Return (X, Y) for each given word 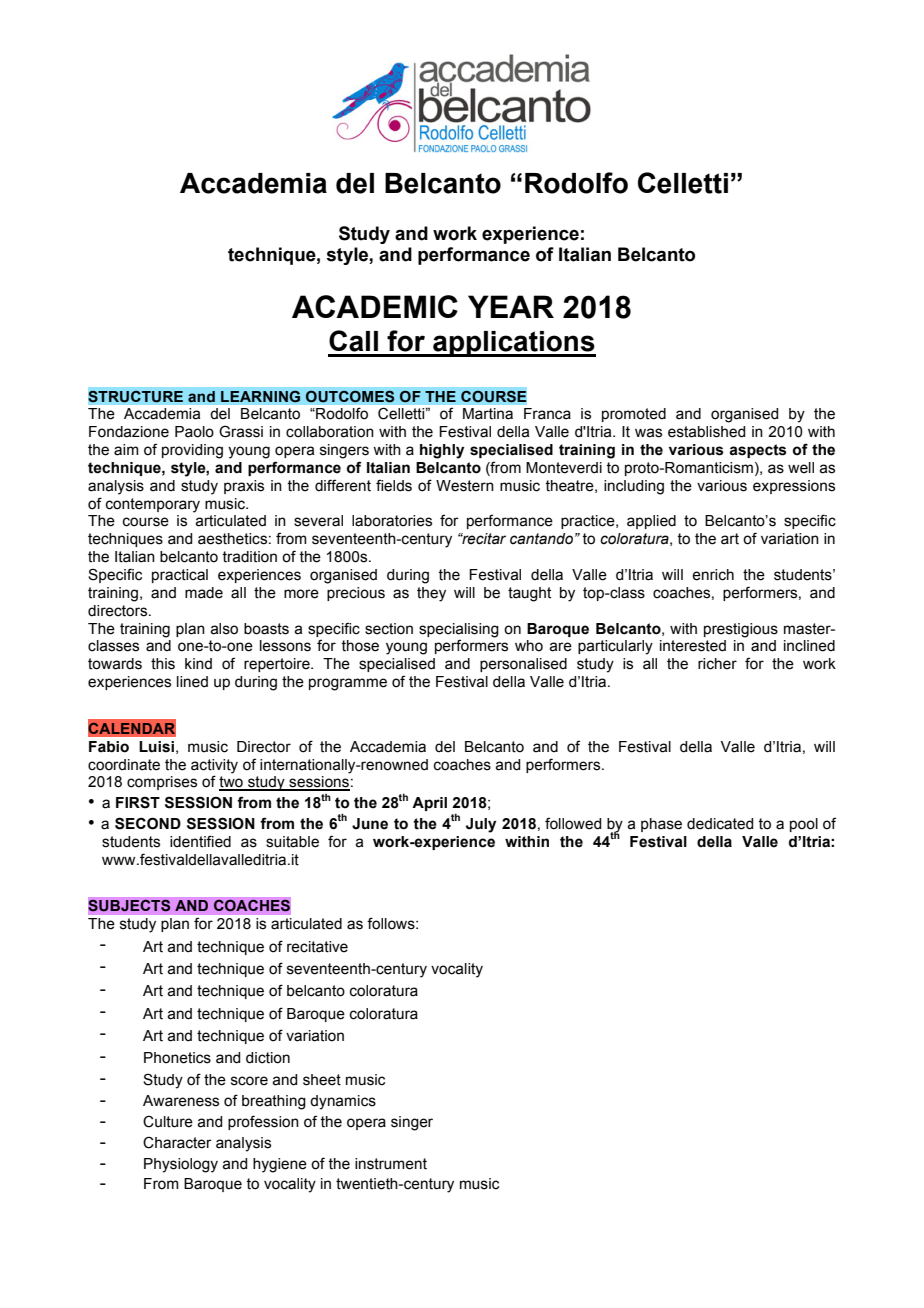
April (429, 804)
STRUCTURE (136, 396)
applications (513, 344)
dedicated (720, 824)
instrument (391, 1164)
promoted (634, 415)
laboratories (392, 521)
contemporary (153, 505)
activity (214, 766)
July (481, 825)
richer (717, 664)
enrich (713, 575)
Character (177, 1143)
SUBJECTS (129, 905)
